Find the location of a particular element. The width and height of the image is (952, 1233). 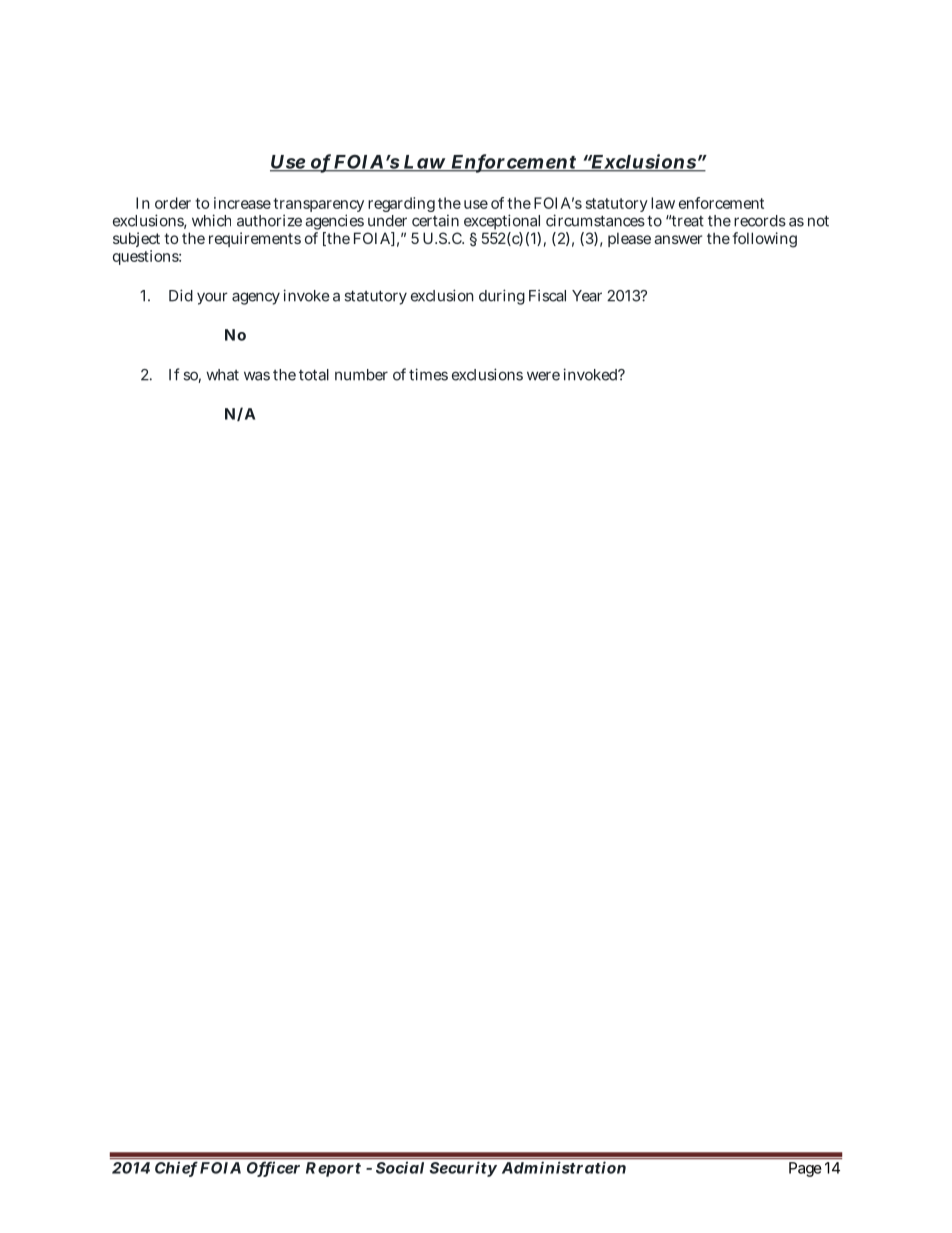

were is located at coordinates (543, 376).
